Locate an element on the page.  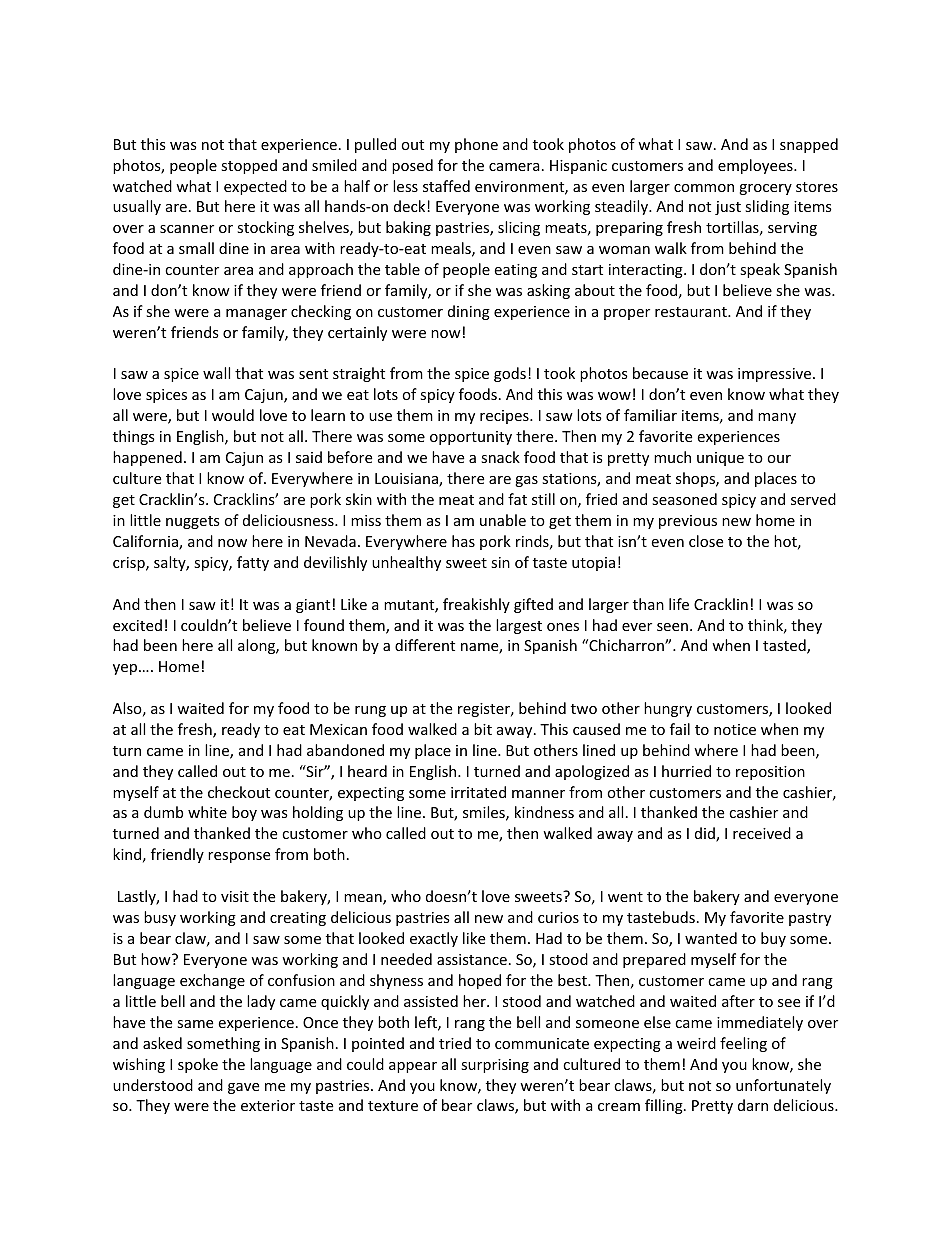
seen is located at coordinates (672, 627).
